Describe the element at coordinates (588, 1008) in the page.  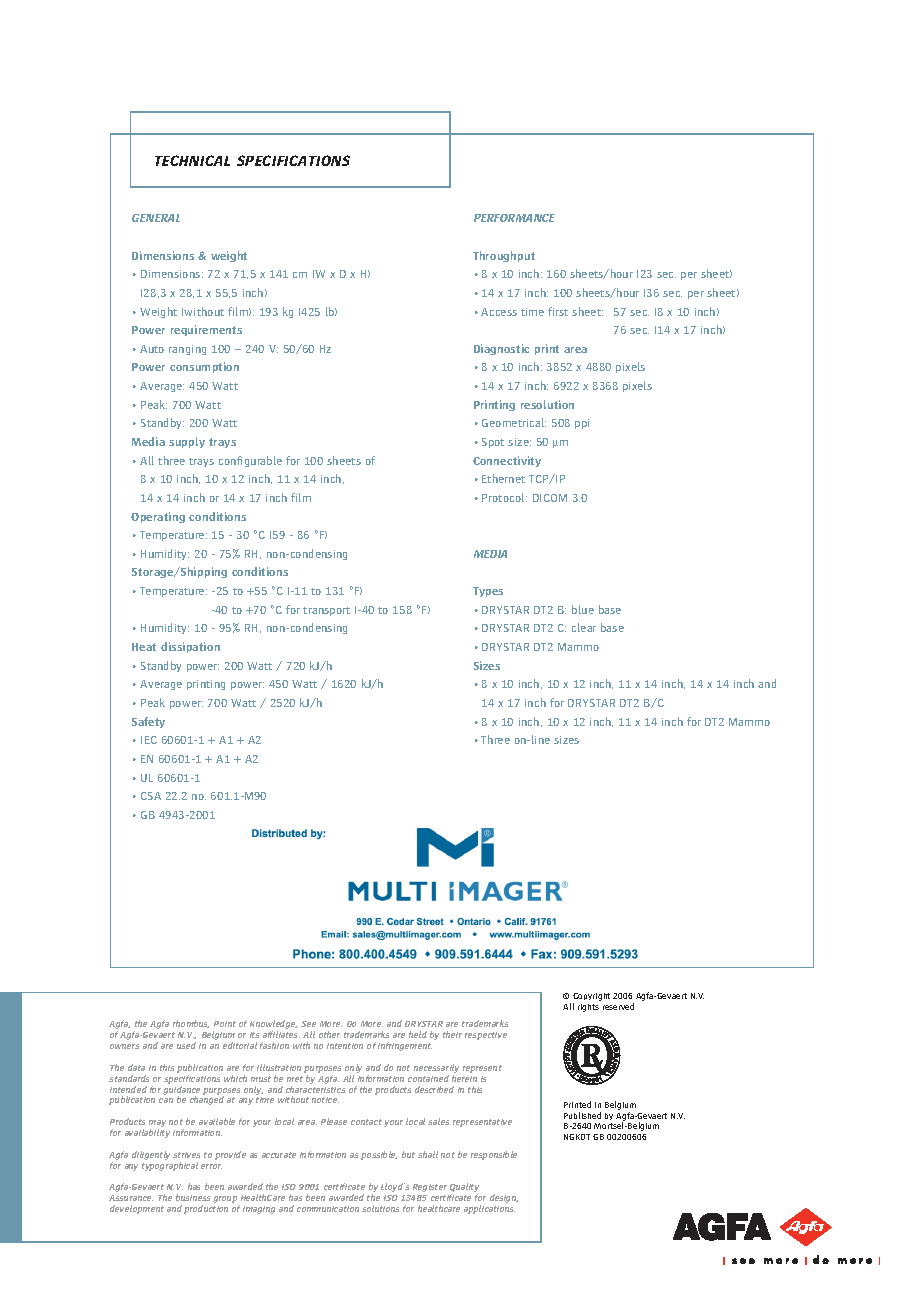
I see `rights` at that location.
